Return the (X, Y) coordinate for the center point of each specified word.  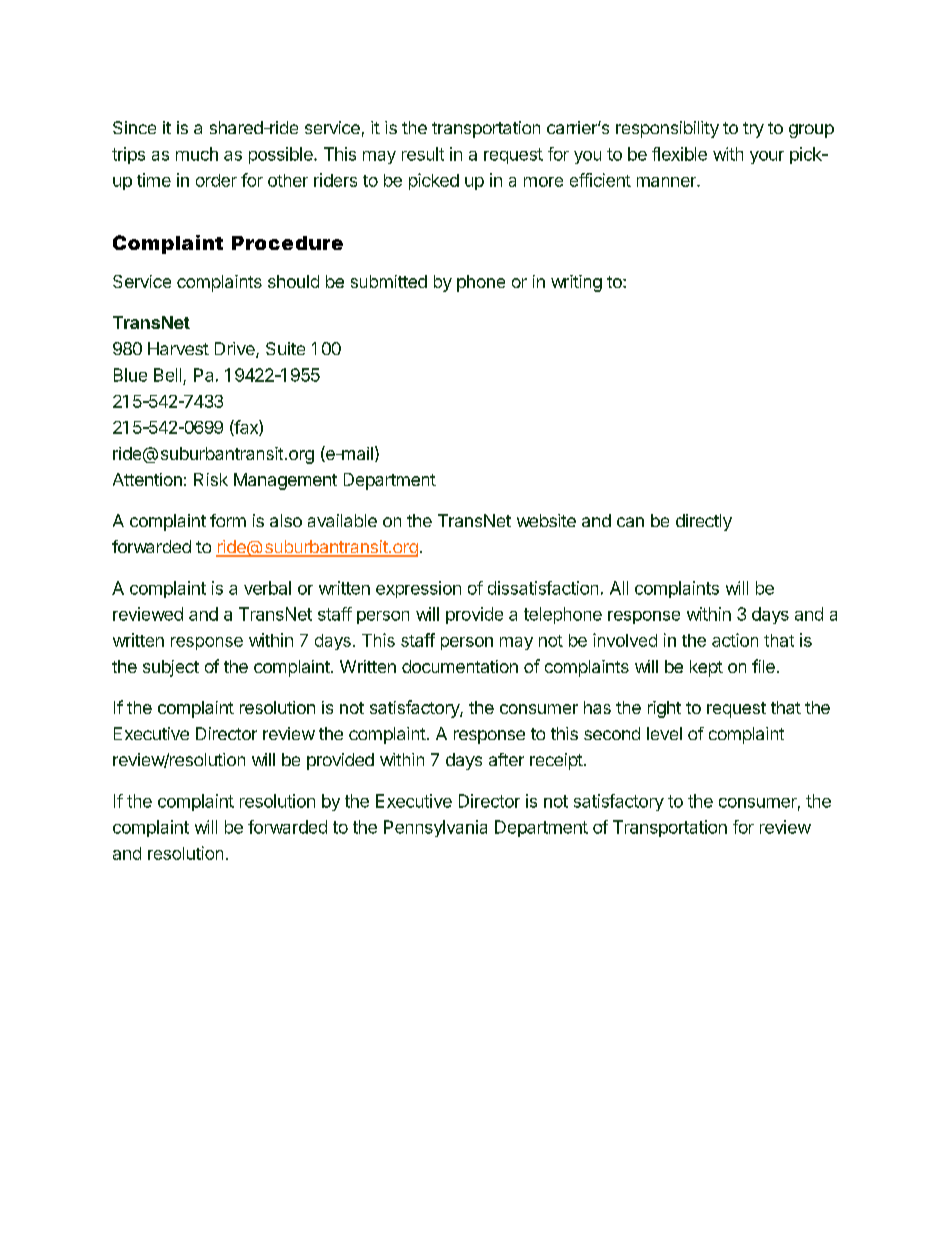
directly (704, 522)
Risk (211, 479)
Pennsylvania (435, 828)
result (423, 154)
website (546, 520)
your (767, 157)
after (506, 759)
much (197, 154)
